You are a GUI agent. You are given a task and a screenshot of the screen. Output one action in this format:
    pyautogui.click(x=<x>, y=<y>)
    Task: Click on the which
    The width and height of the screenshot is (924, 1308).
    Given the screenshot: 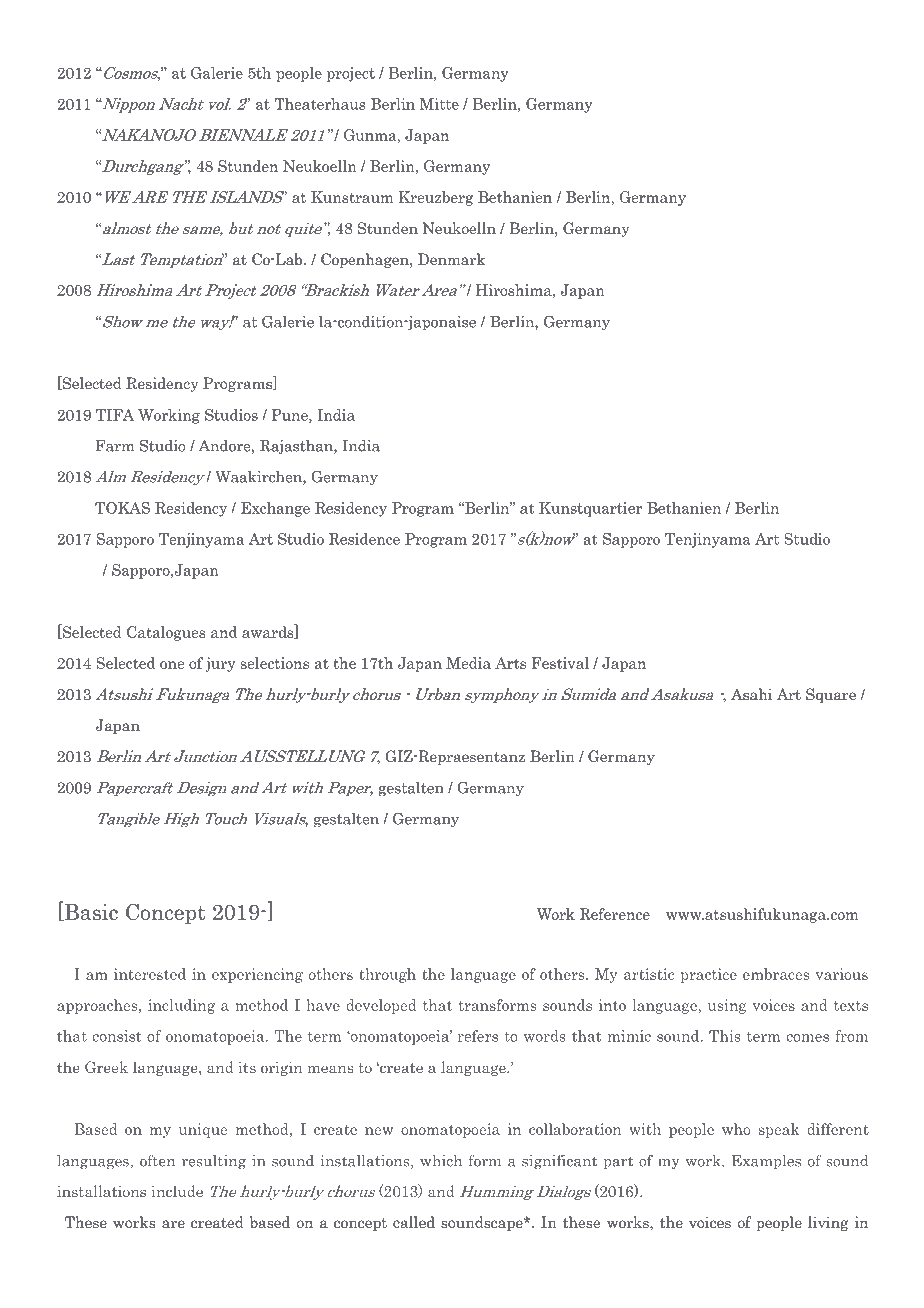 What is the action you would take?
    pyautogui.click(x=441, y=1161)
